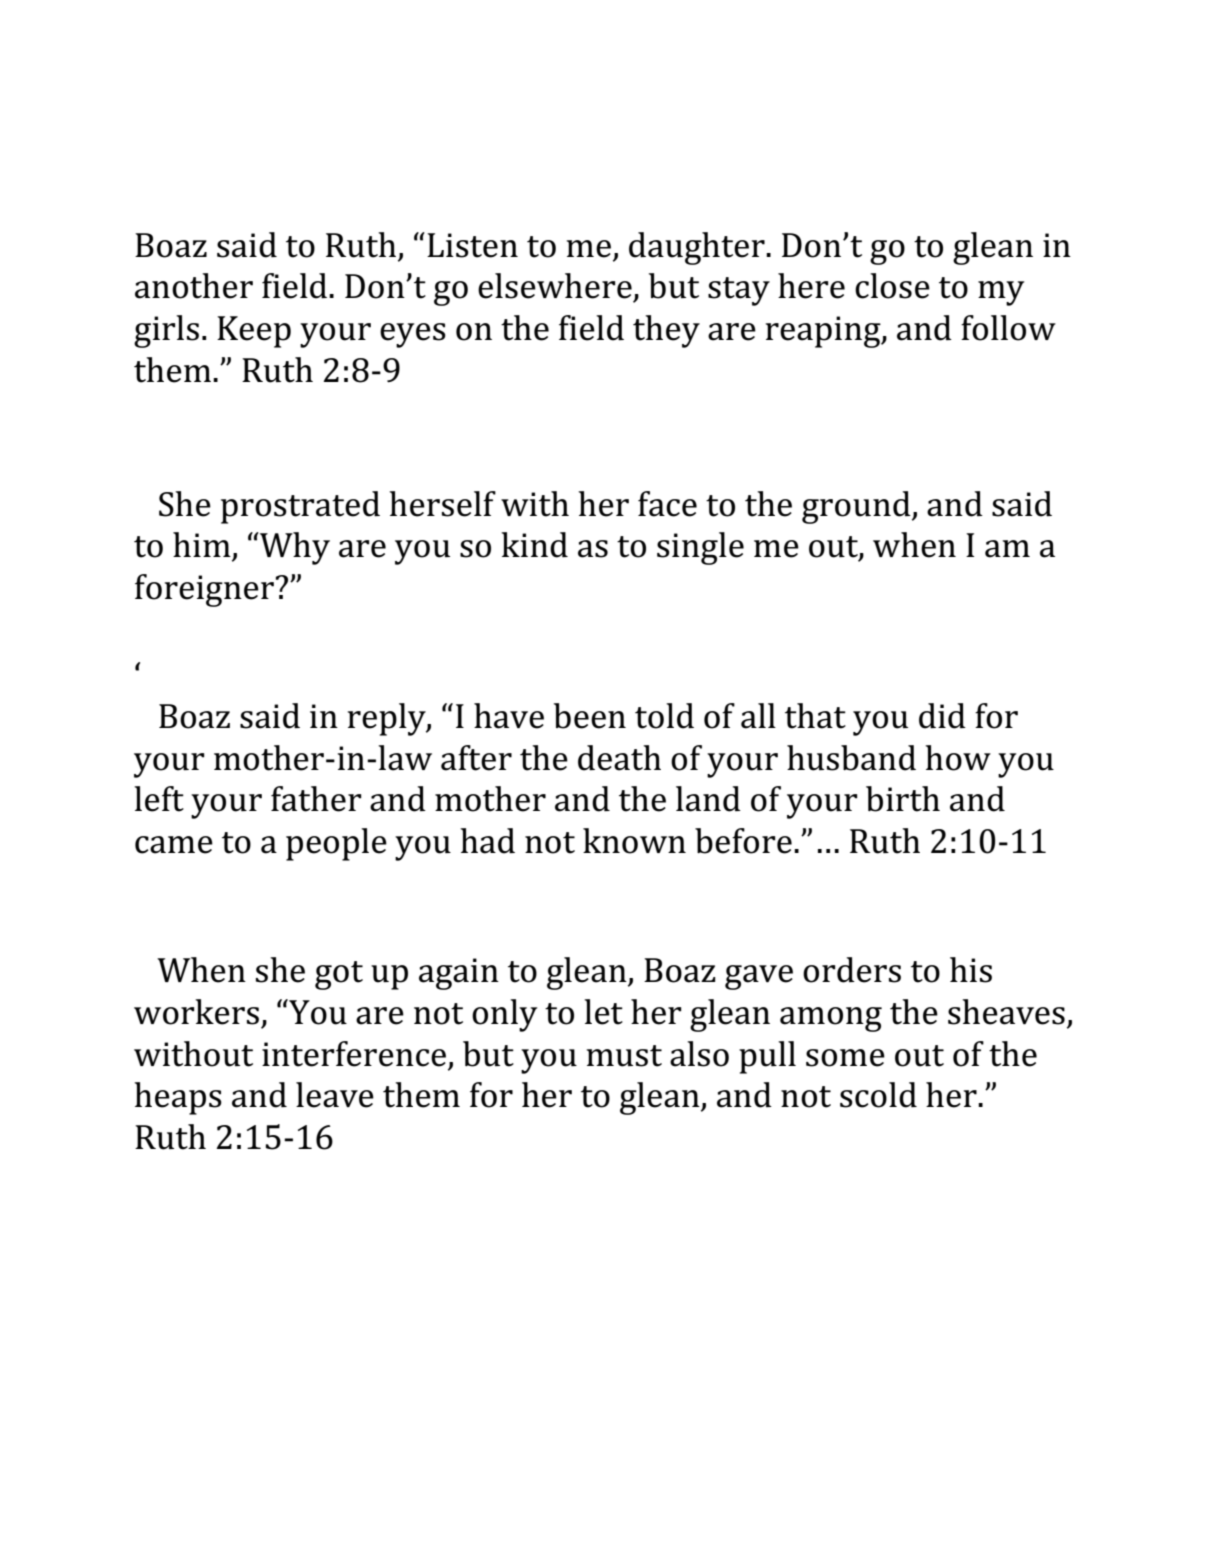  I want to click on ground, so click(857, 507).
